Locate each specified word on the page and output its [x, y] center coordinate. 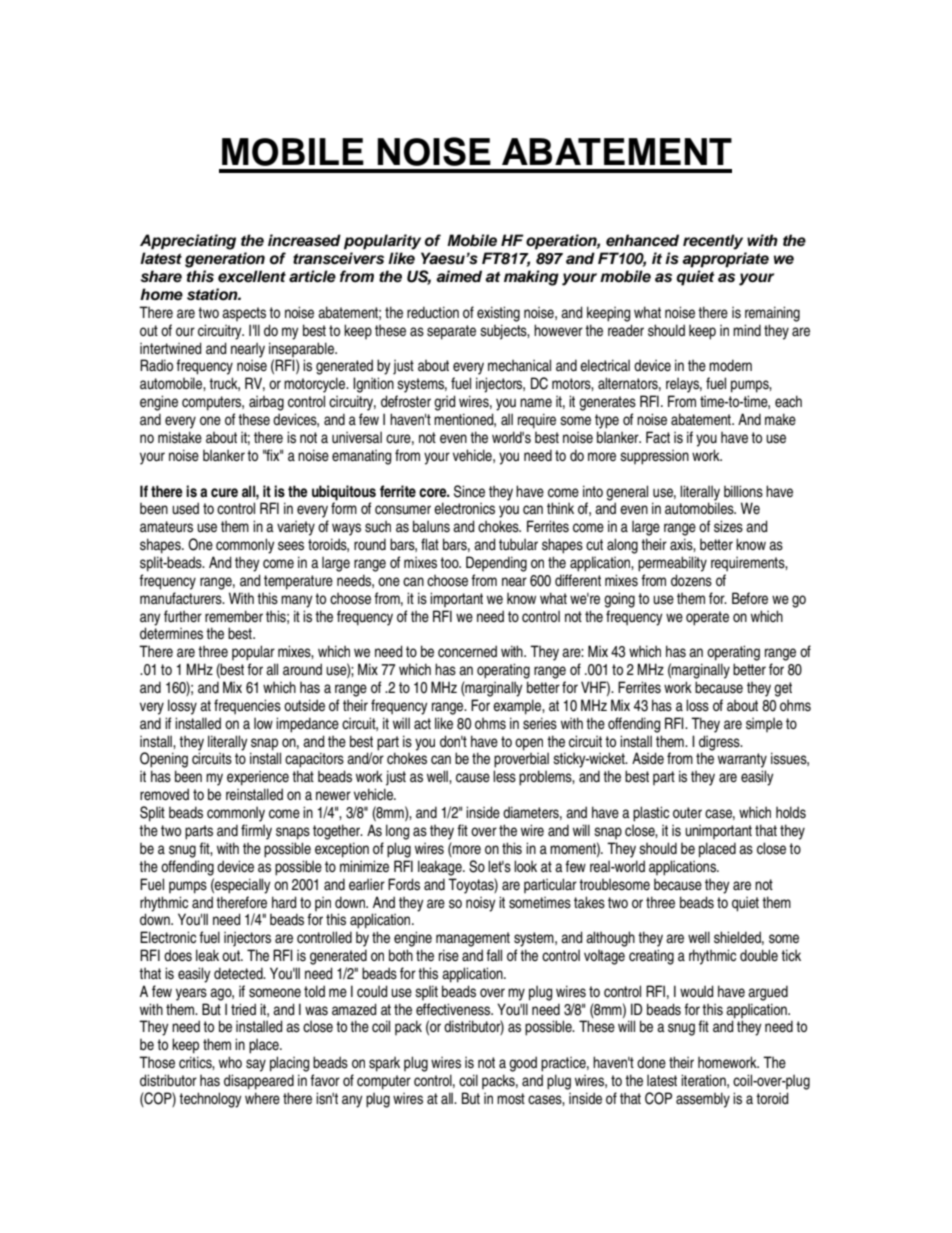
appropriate [725, 260]
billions [743, 491]
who [230, 1062]
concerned [467, 651]
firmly [256, 832]
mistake [180, 437]
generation [225, 260]
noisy [481, 904]
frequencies [247, 706]
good [523, 1064]
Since [469, 491]
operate [707, 618]
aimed [459, 276]
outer [687, 812]
